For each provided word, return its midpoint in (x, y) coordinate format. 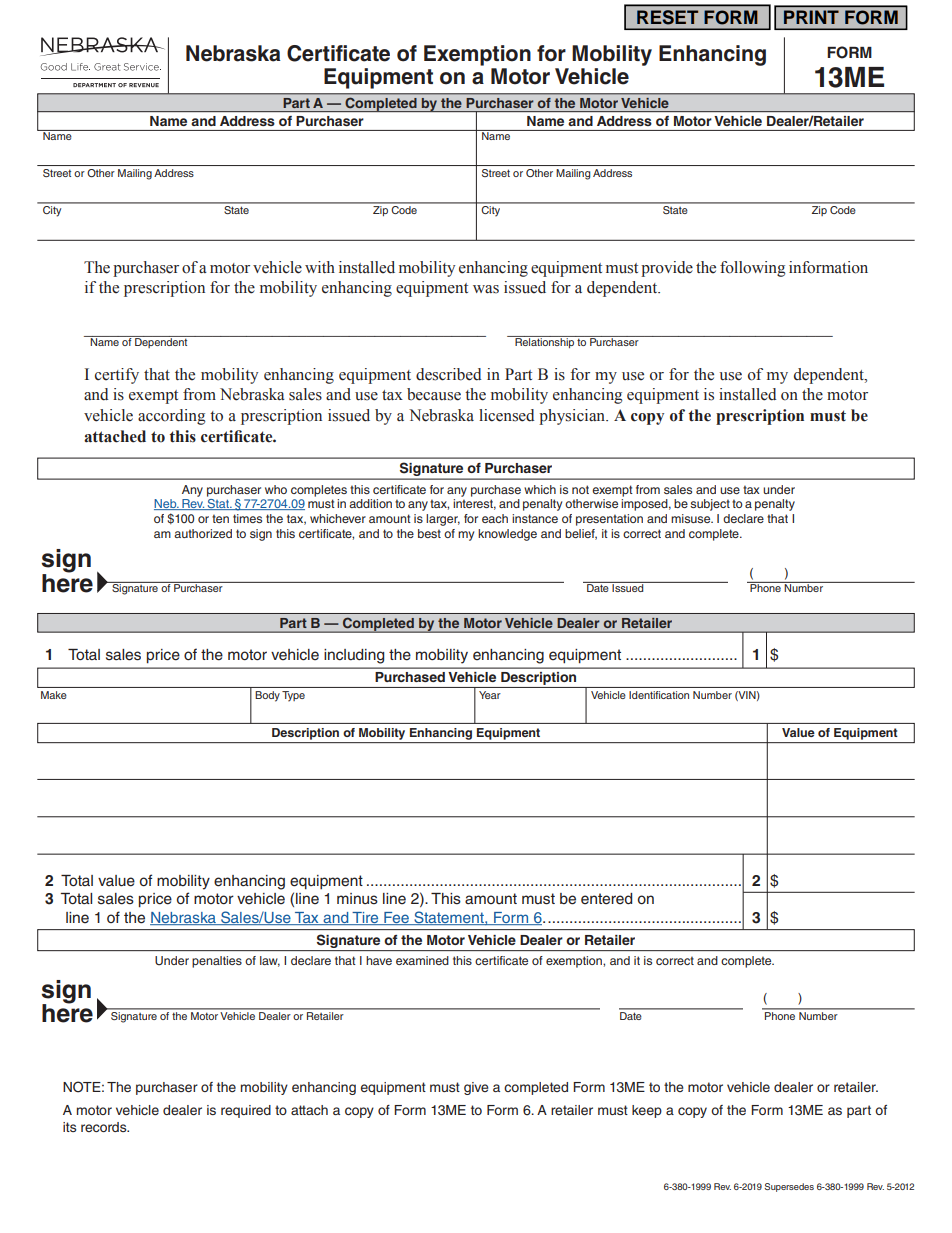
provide (667, 269)
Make (54, 695)
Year (490, 695)
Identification (659, 695)
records (105, 1127)
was (486, 289)
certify (117, 376)
